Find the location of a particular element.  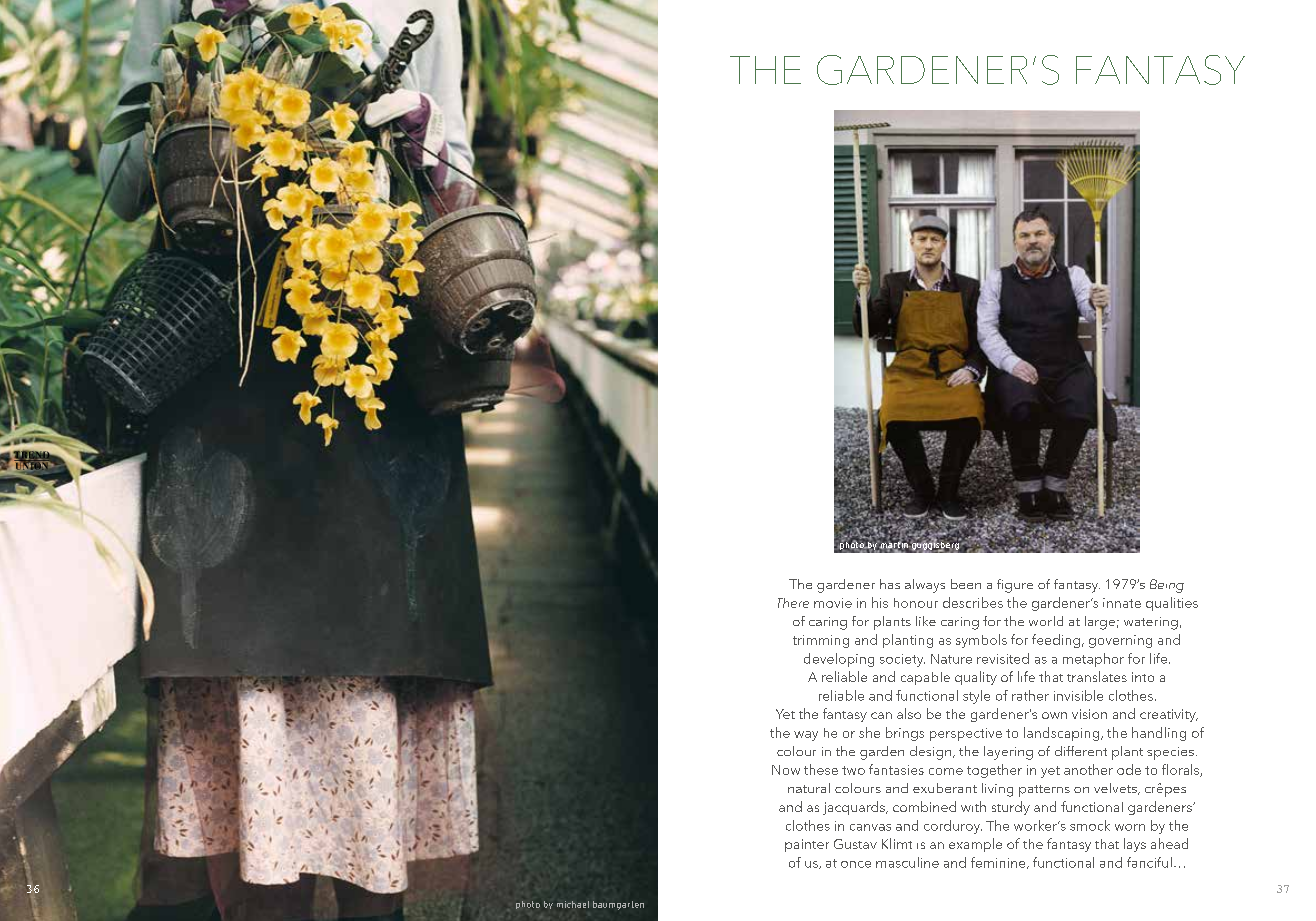

innate is located at coordinates (1122, 603).
